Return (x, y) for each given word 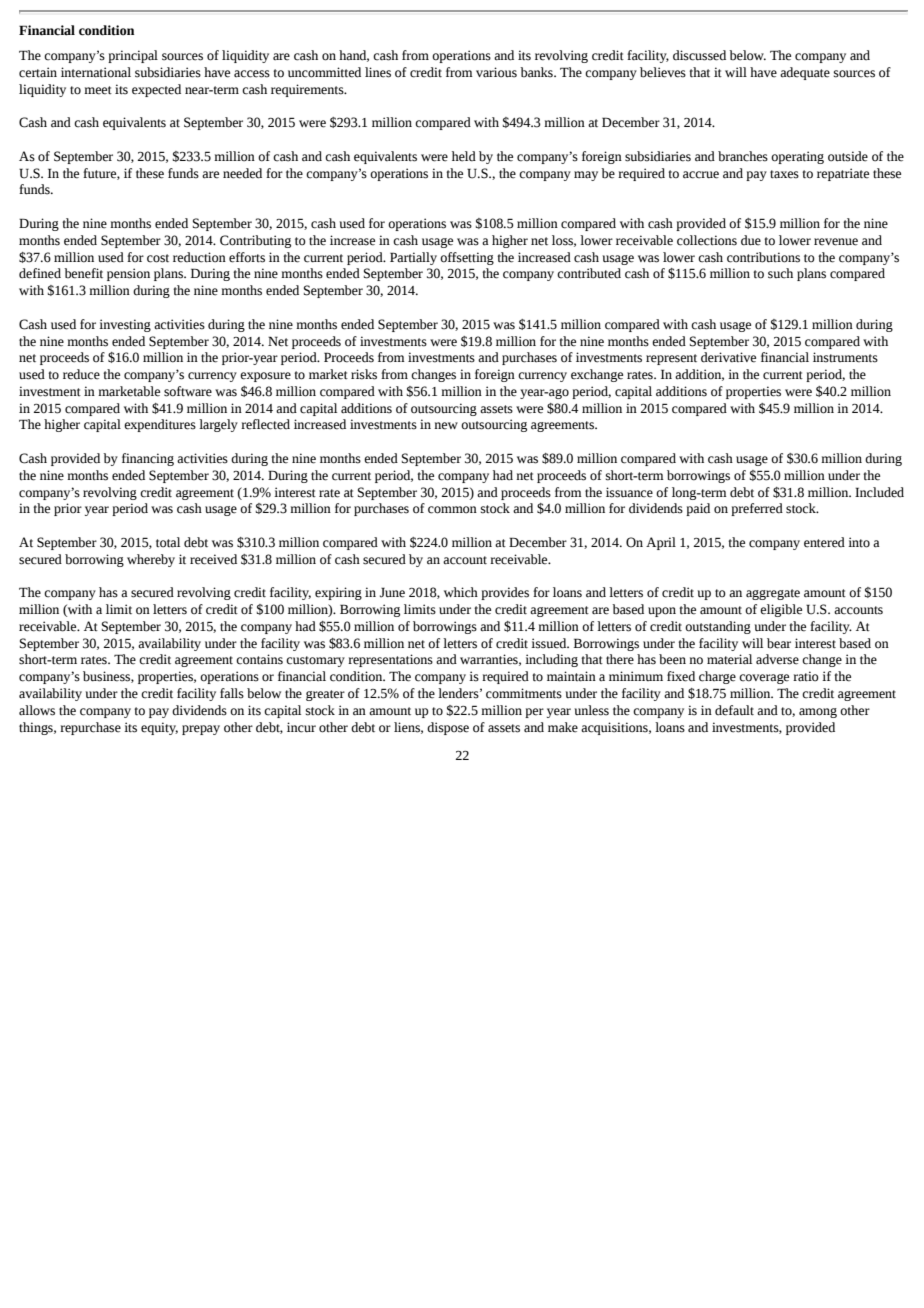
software (188, 391)
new (446, 426)
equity (159, 728)
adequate (805, 73)
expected (156, 90)
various (496, 72)
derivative (728, 357)
